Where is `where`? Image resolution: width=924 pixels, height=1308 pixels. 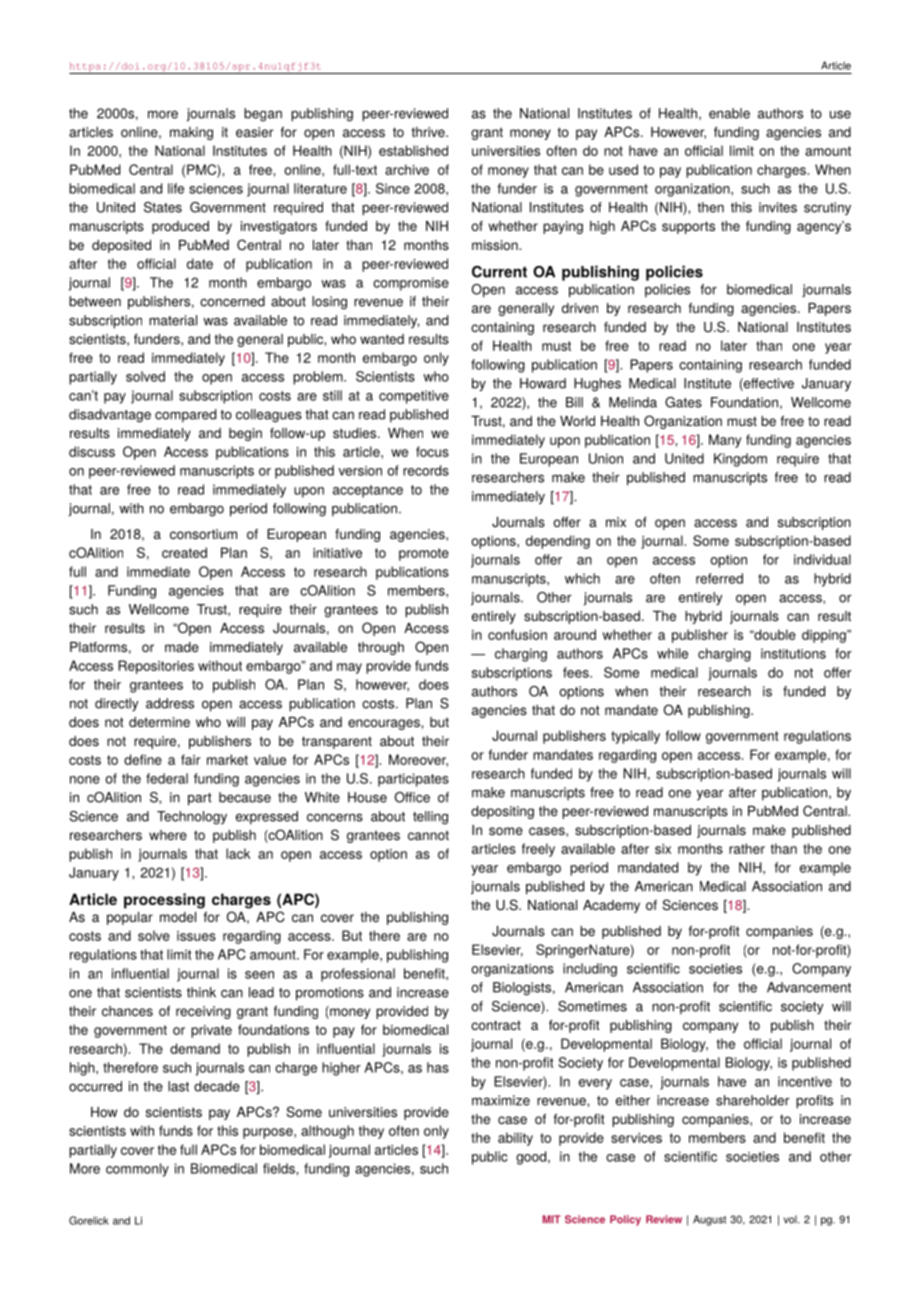 where is located at coordinates (168, 835).
